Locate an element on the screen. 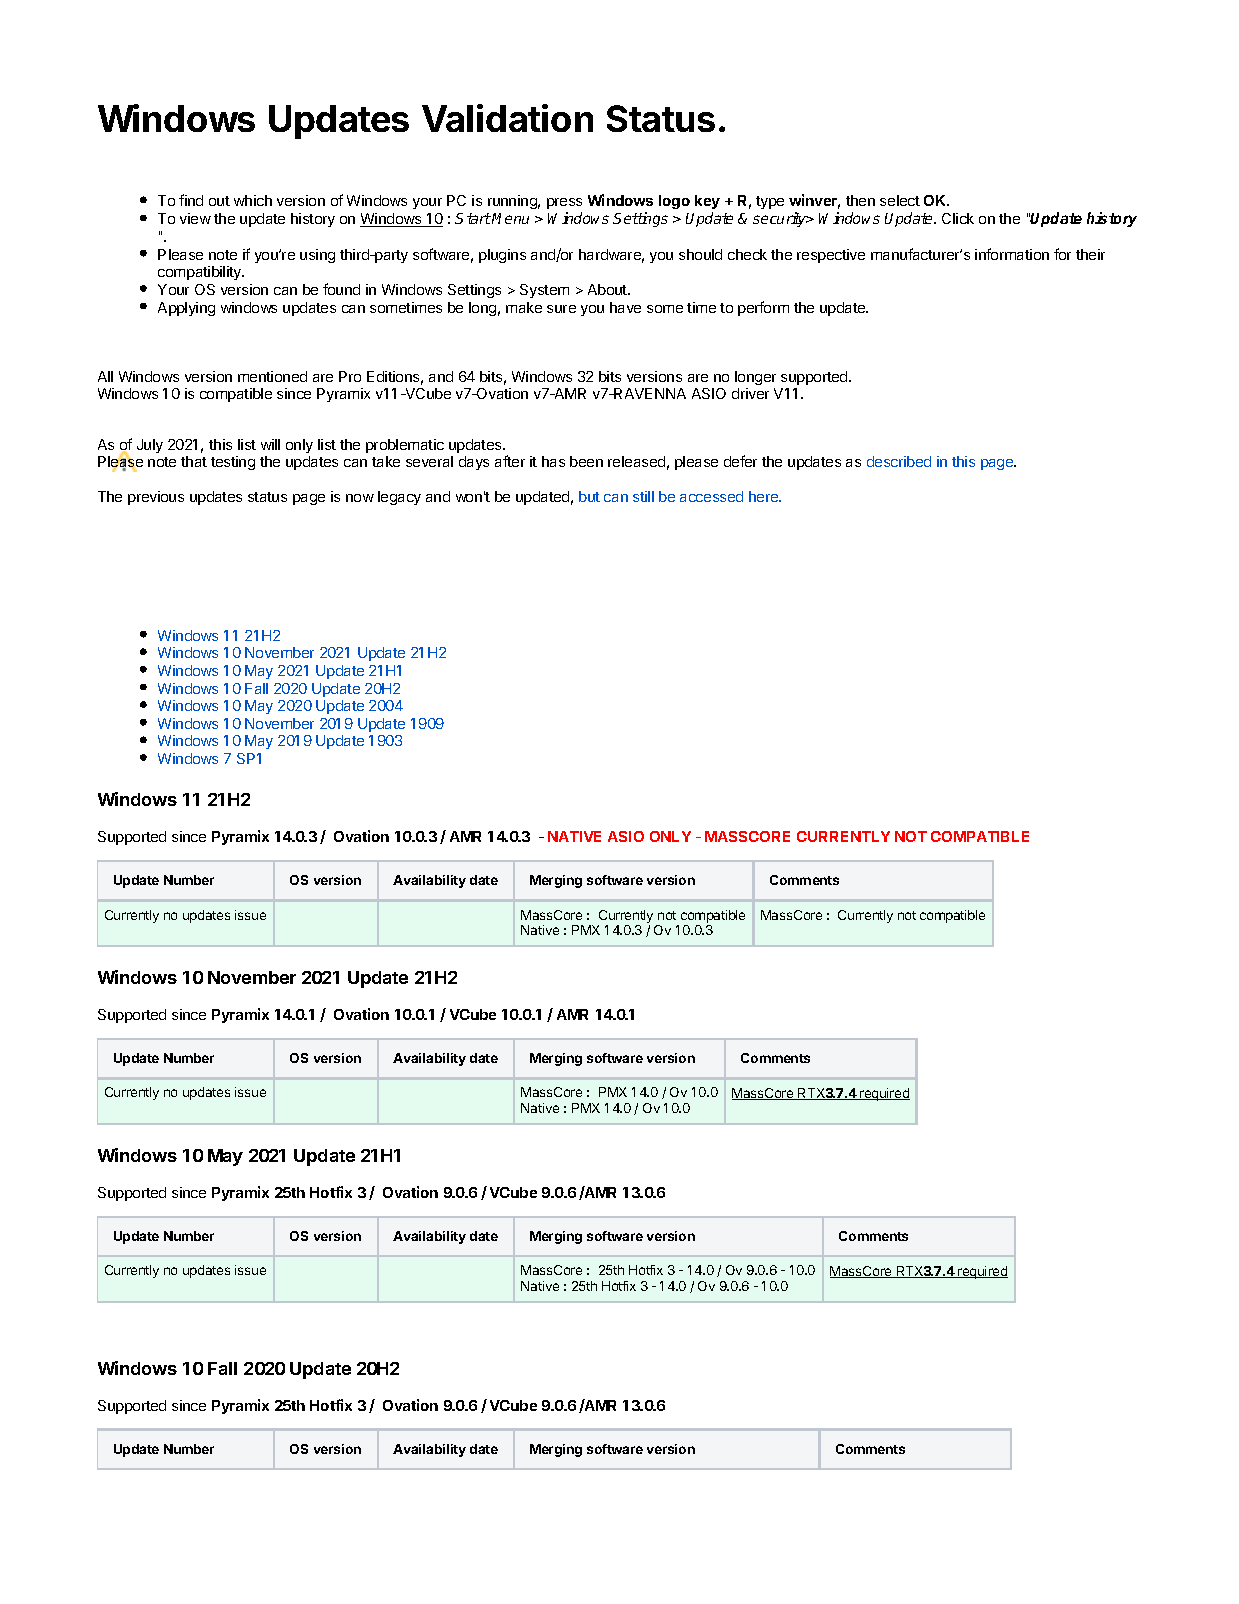 Image resolution: width=1239 pixels, height=1604 pixels. Click is located at coordinates (958, 218).
